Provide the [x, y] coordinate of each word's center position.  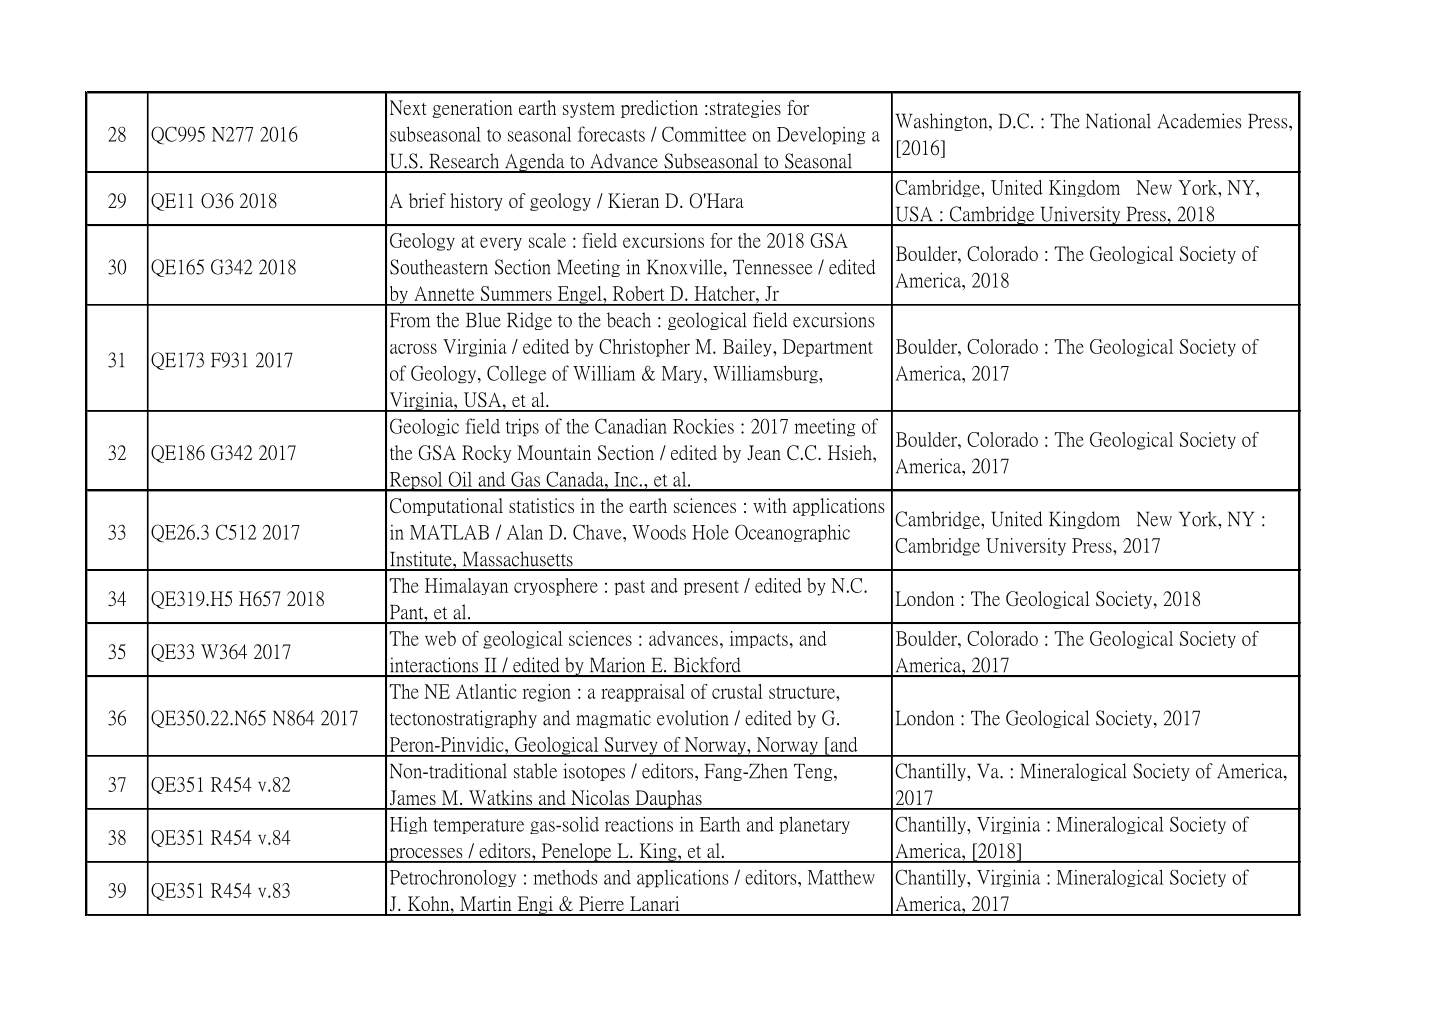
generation [472, 109]
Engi [535, 906]
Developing [821, 136]
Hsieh [851, 452]
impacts [759, 639]
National [1118, 121]
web [440, 638]
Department [828, 348]
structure [803, 692]
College [516, 374]
